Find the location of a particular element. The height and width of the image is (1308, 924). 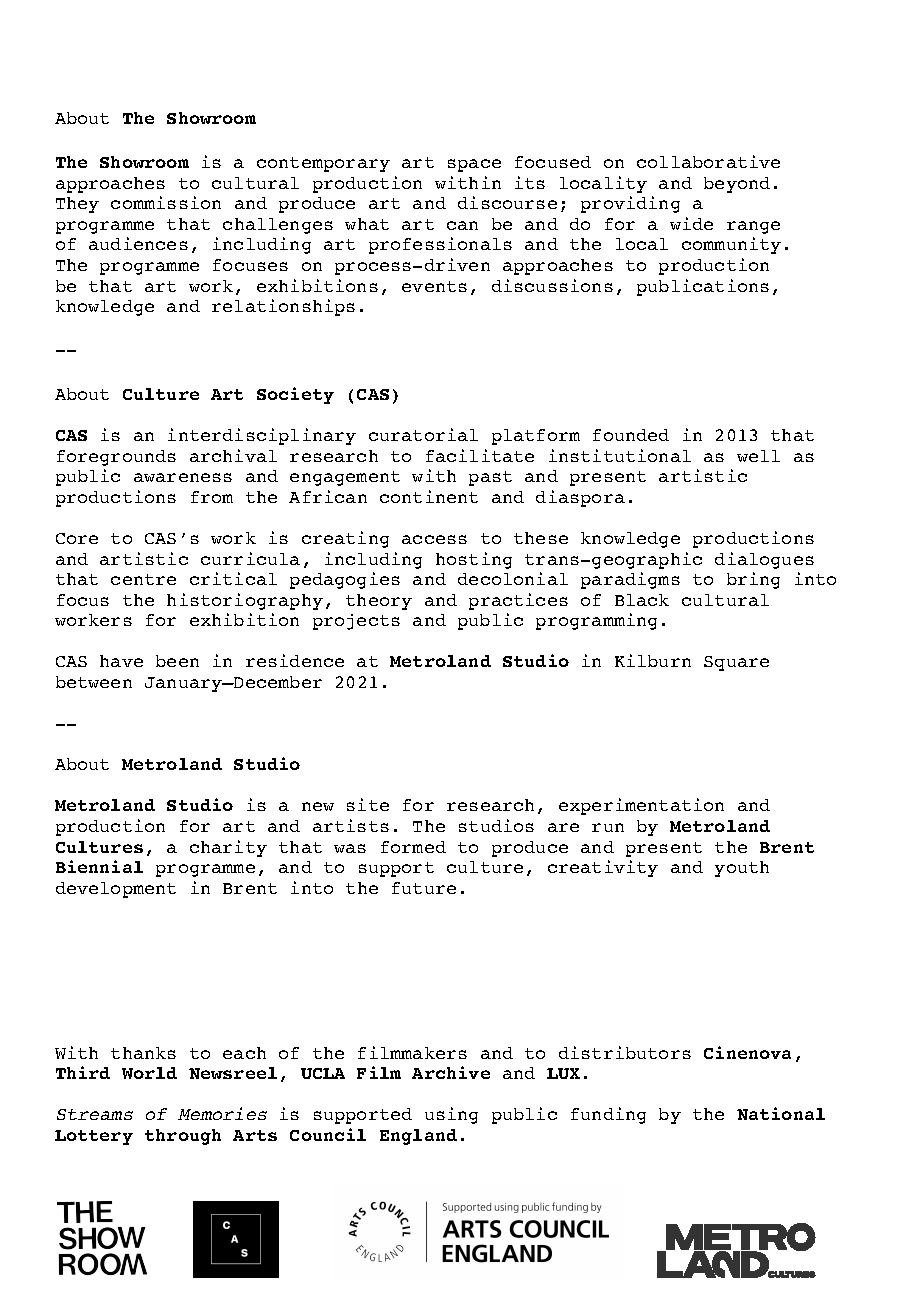

through is located at coordinates (183, 1137).
